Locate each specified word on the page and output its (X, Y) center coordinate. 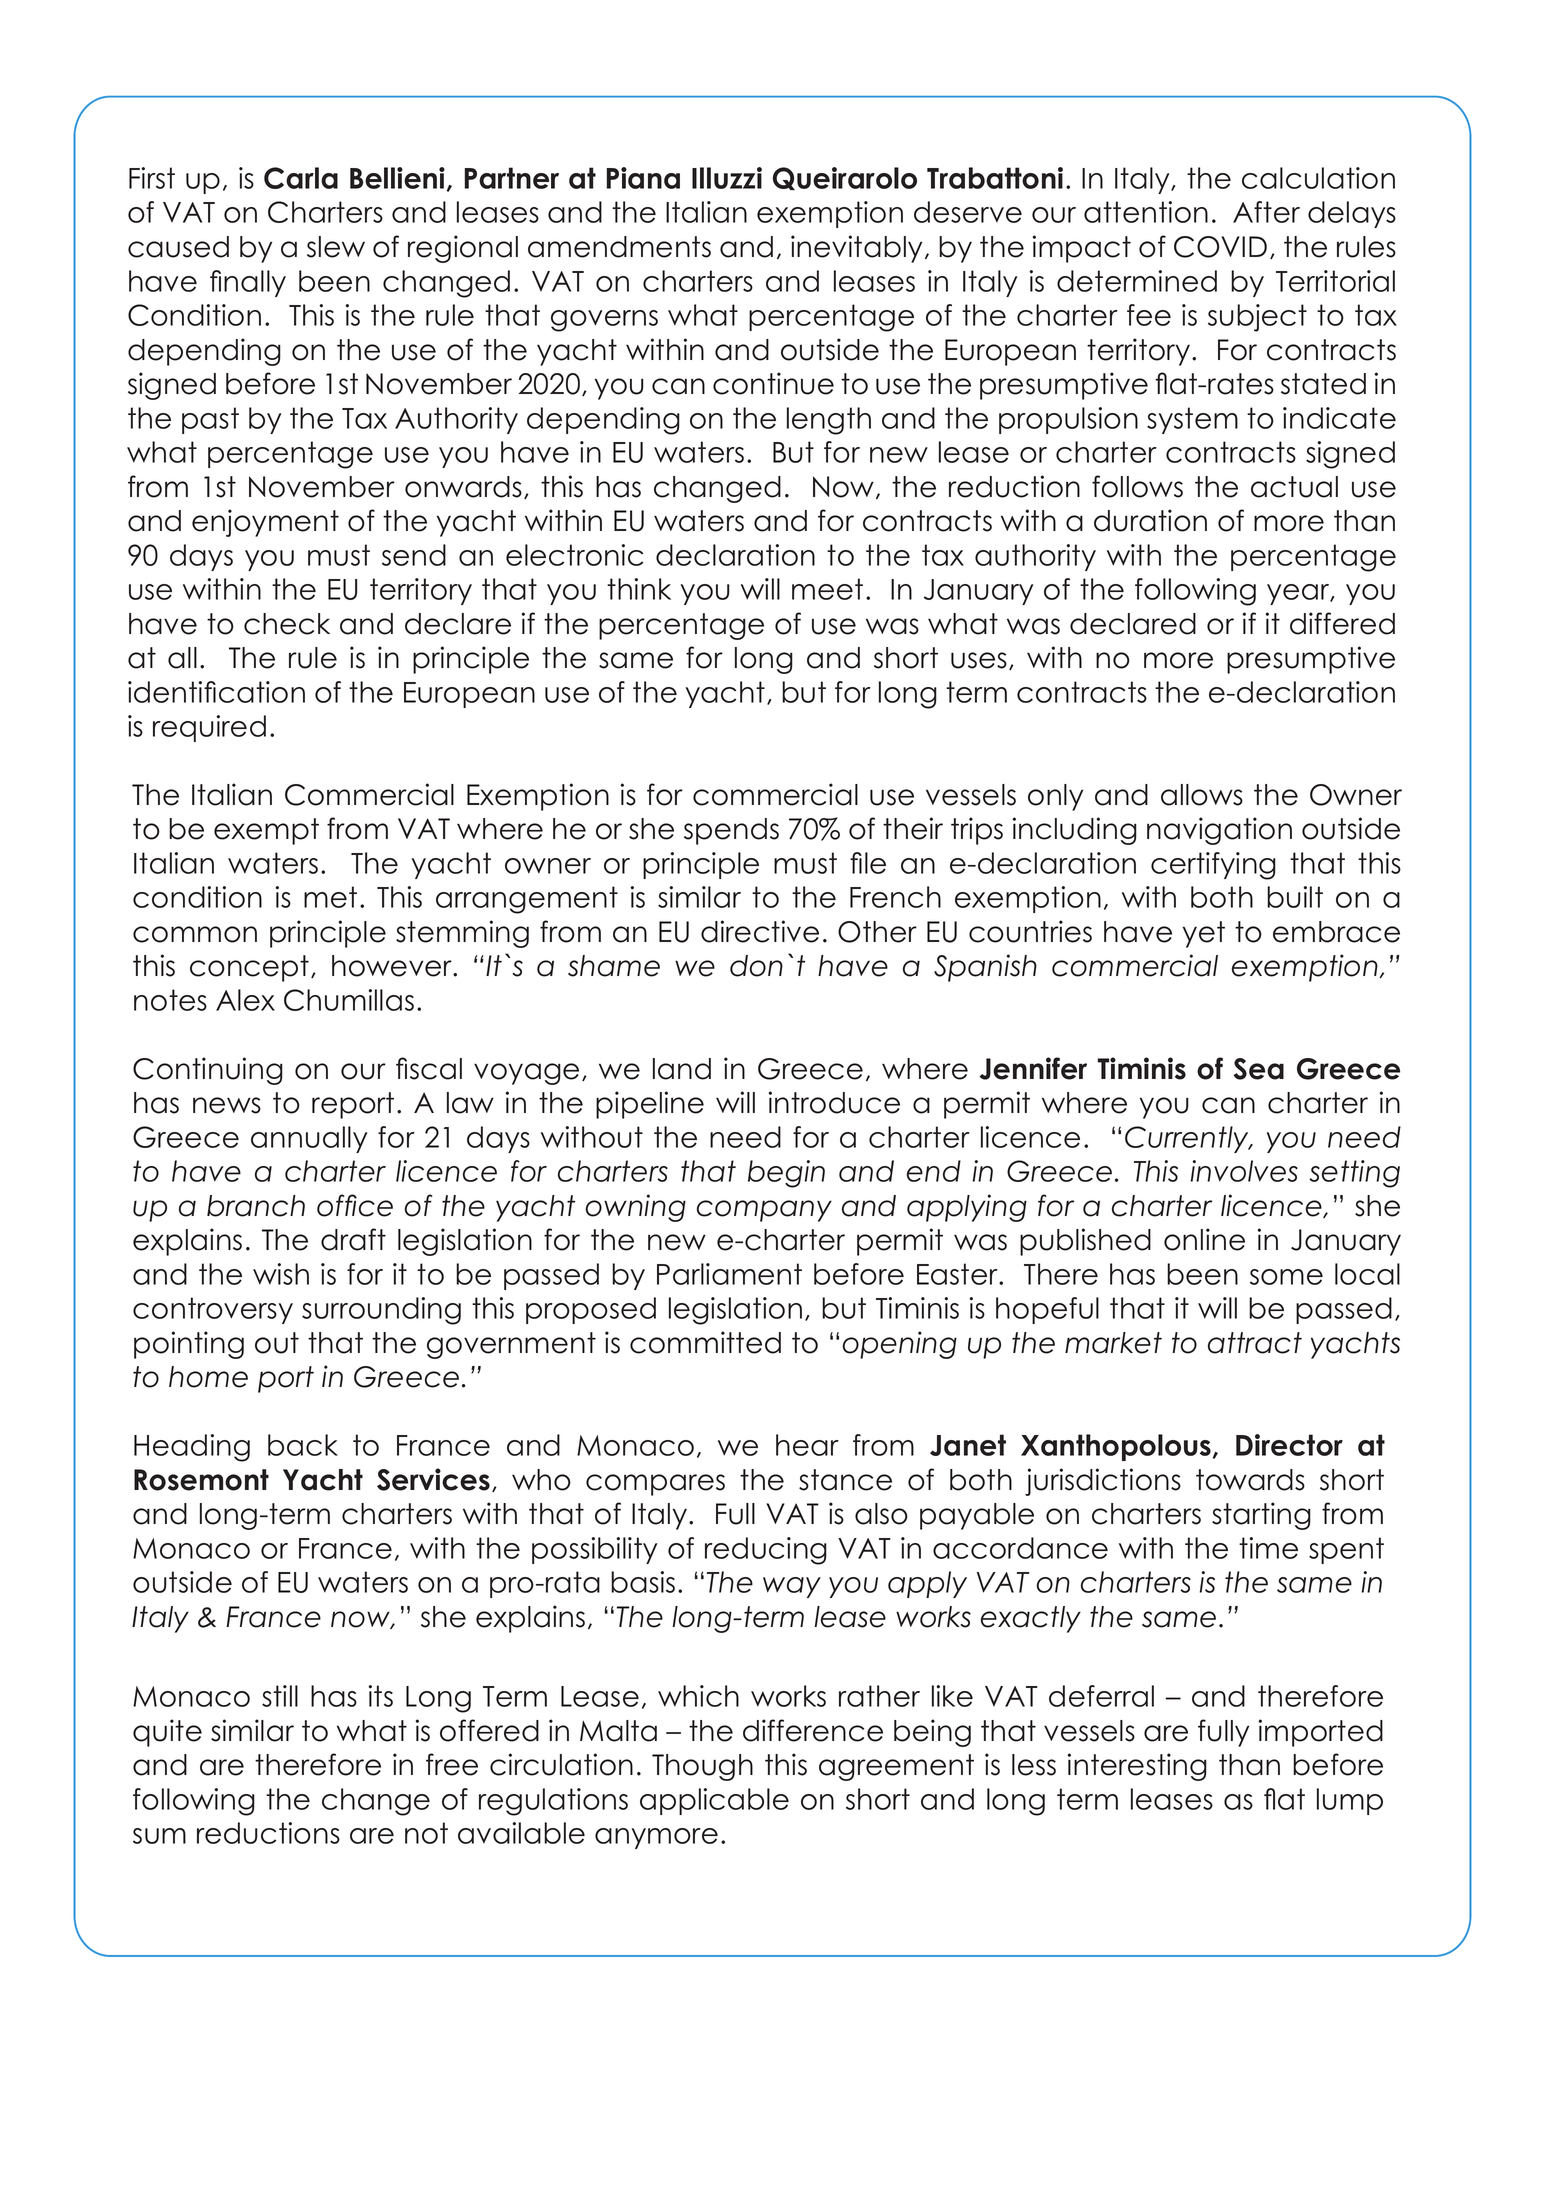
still (280, 1696)
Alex (245, 1000)
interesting (1137, 1767)
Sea (1259, 1069)
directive (760, 931)
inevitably (856, 249)
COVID (1220, 247)
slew (336, 247)
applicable (714, 1801)
